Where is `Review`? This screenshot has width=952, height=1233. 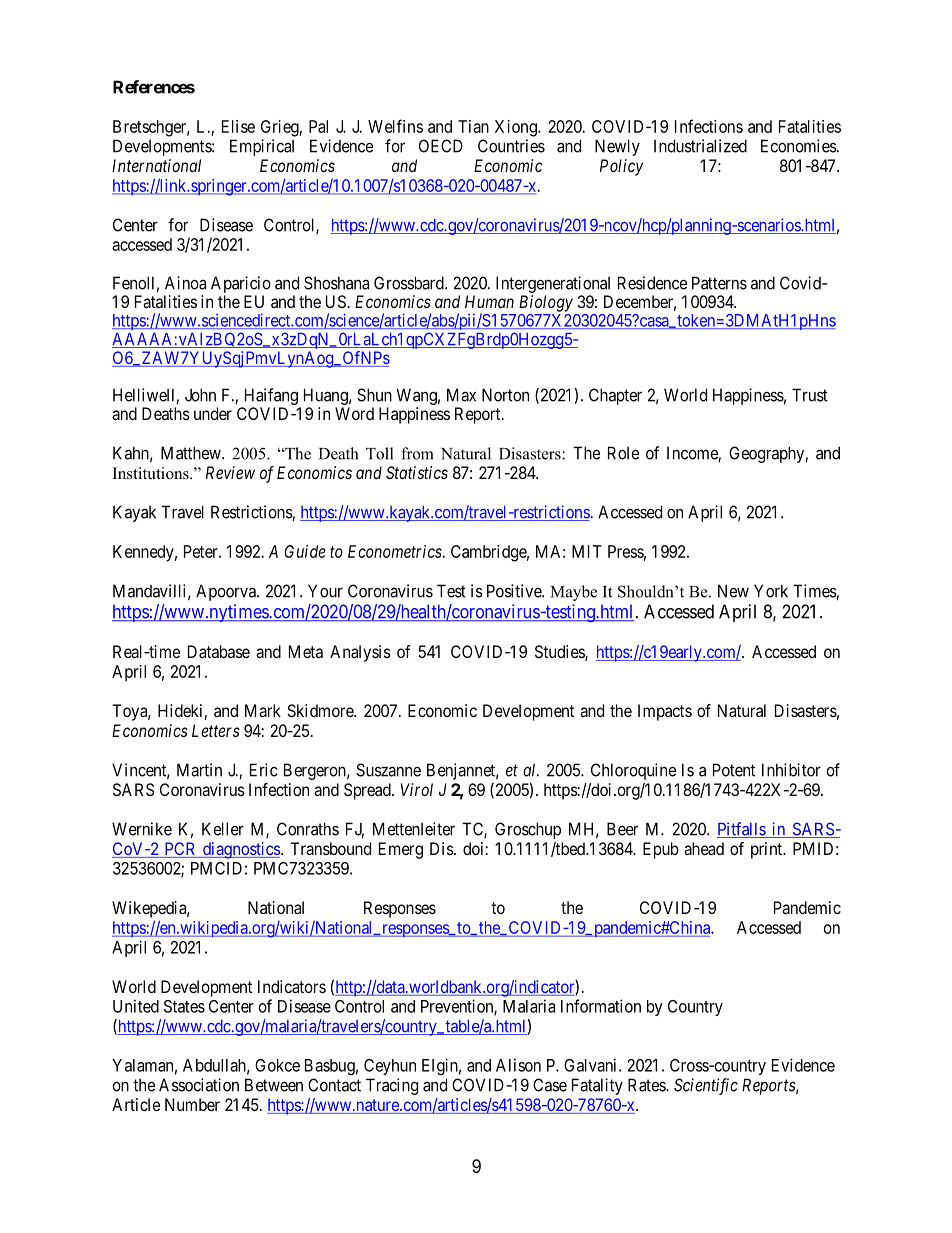
Review is located at coordinates (230, 472).
